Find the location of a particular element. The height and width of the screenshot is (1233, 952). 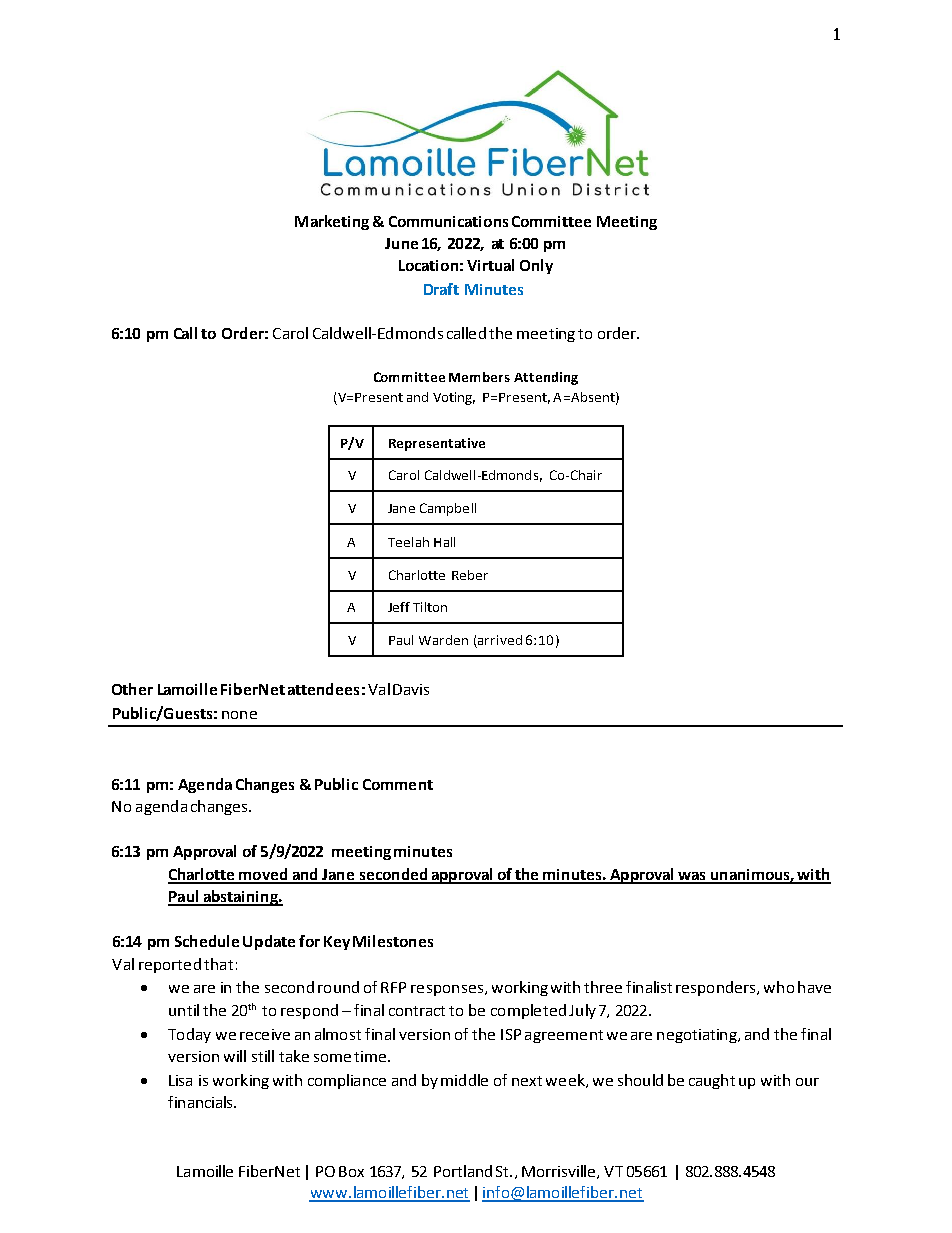

financials is located at coordinates (201, 1102).
